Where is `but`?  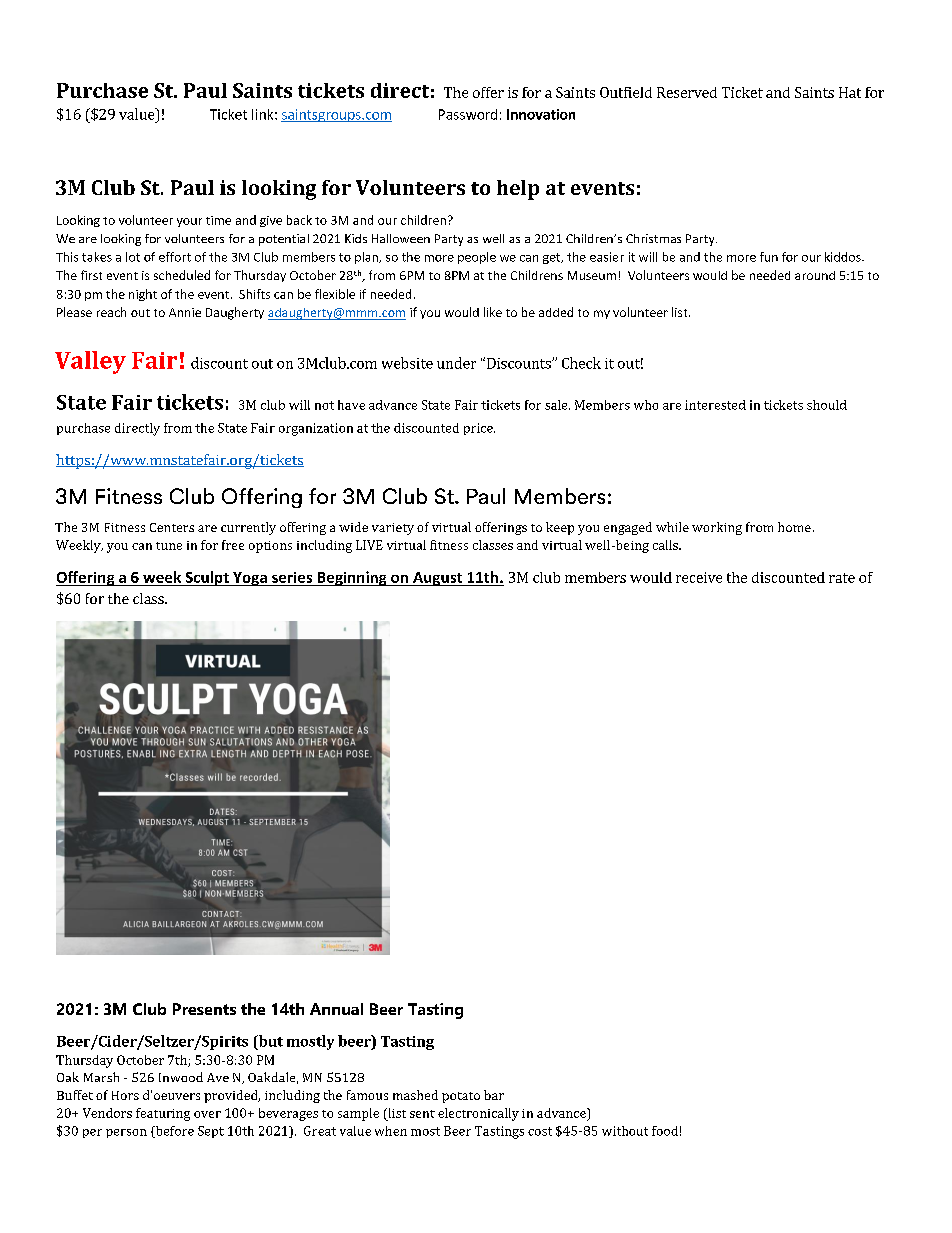
but is located at coordinates (269, 1042).
